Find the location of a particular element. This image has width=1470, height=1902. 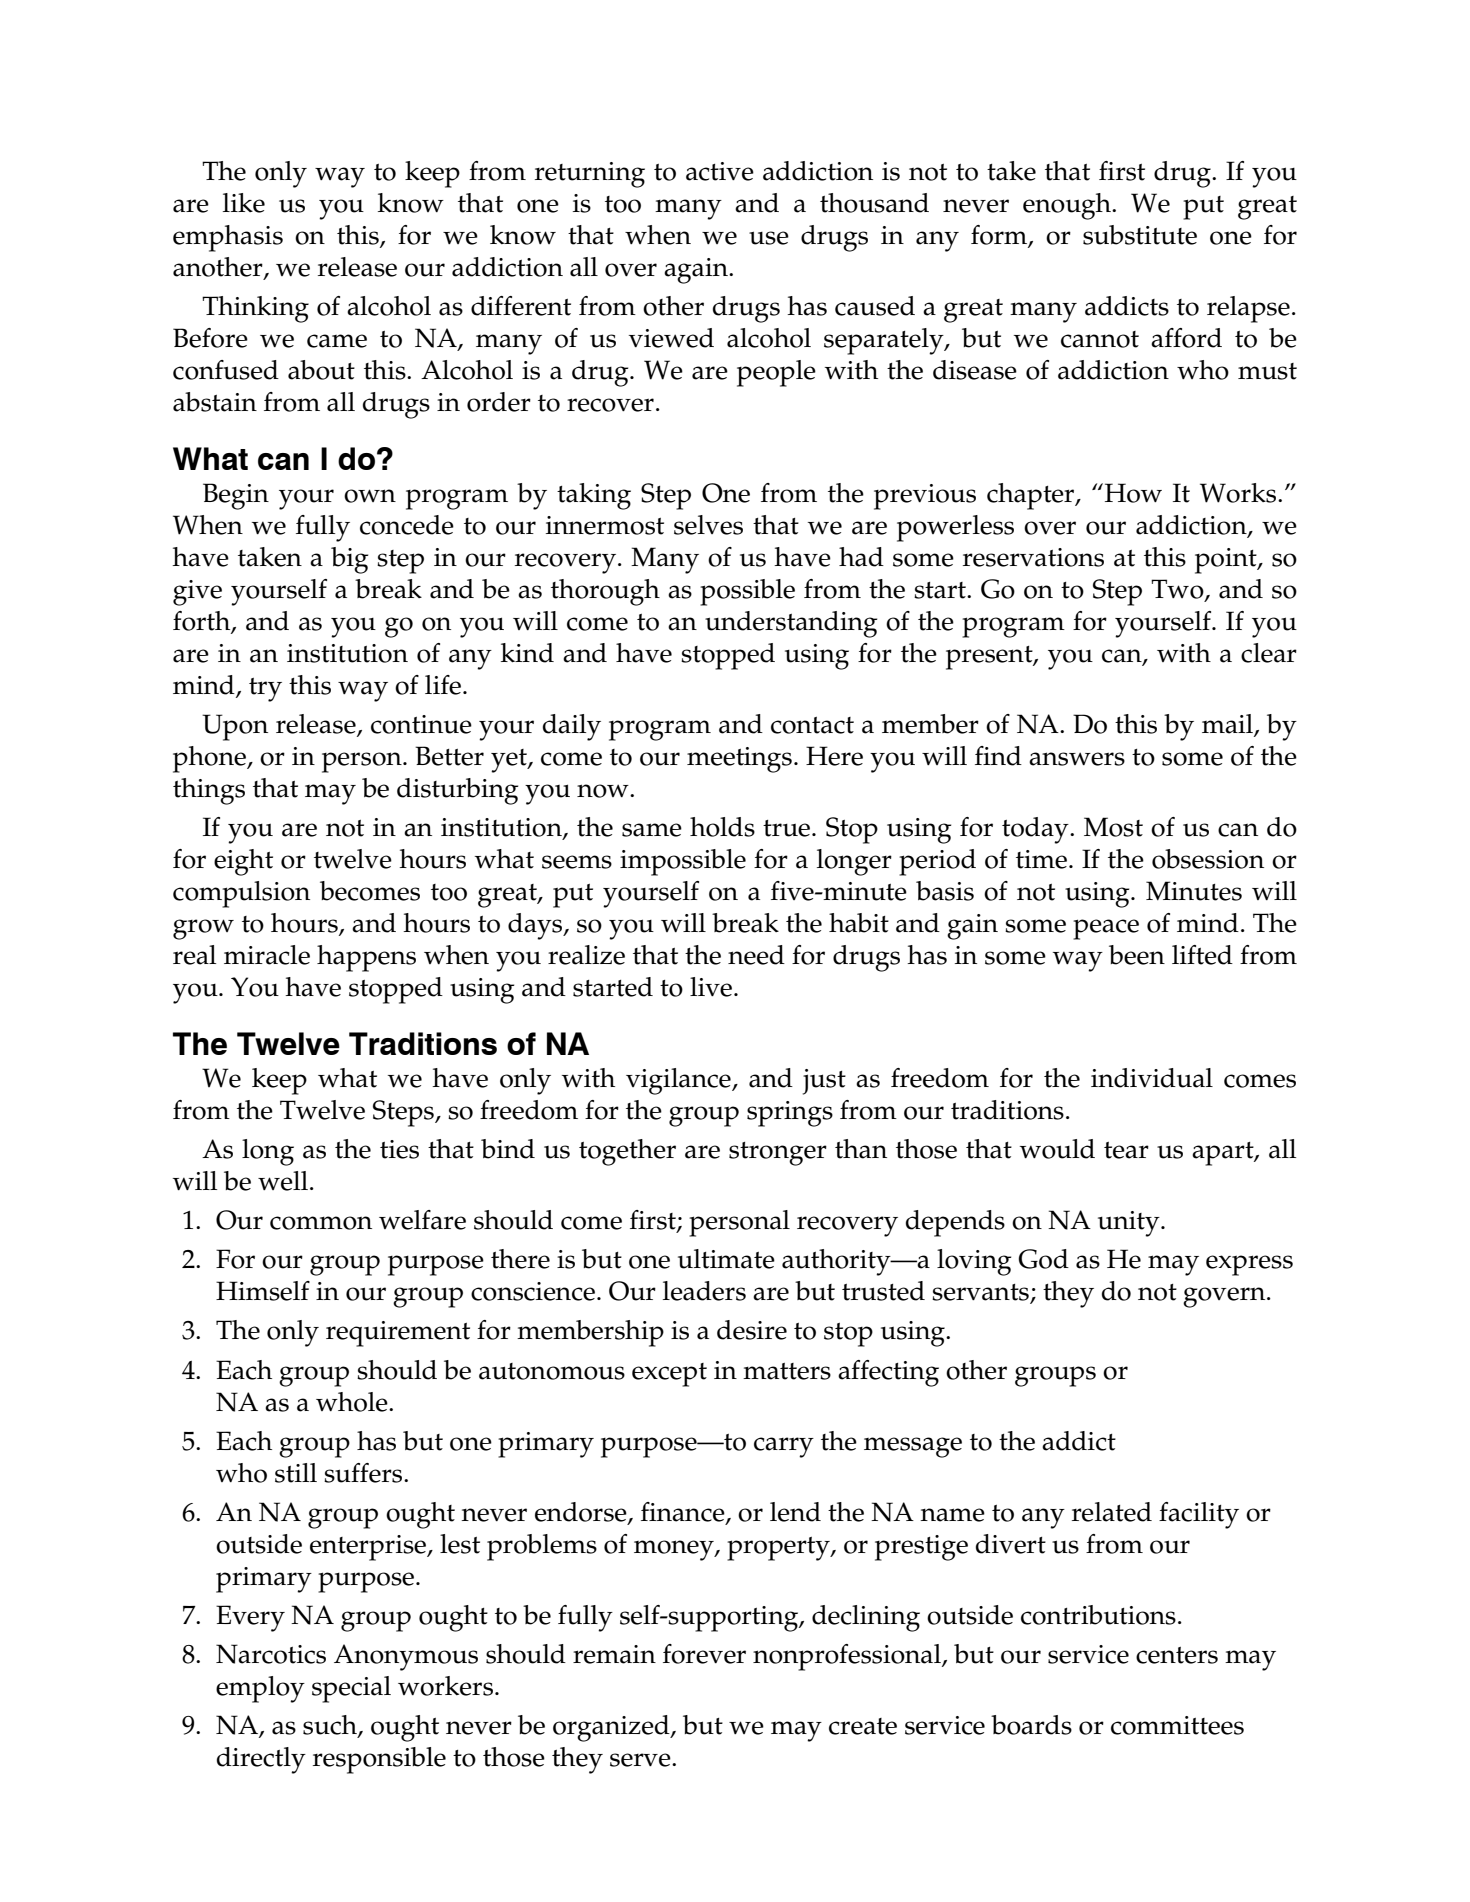

happens is located at coordinates (366, 958).
